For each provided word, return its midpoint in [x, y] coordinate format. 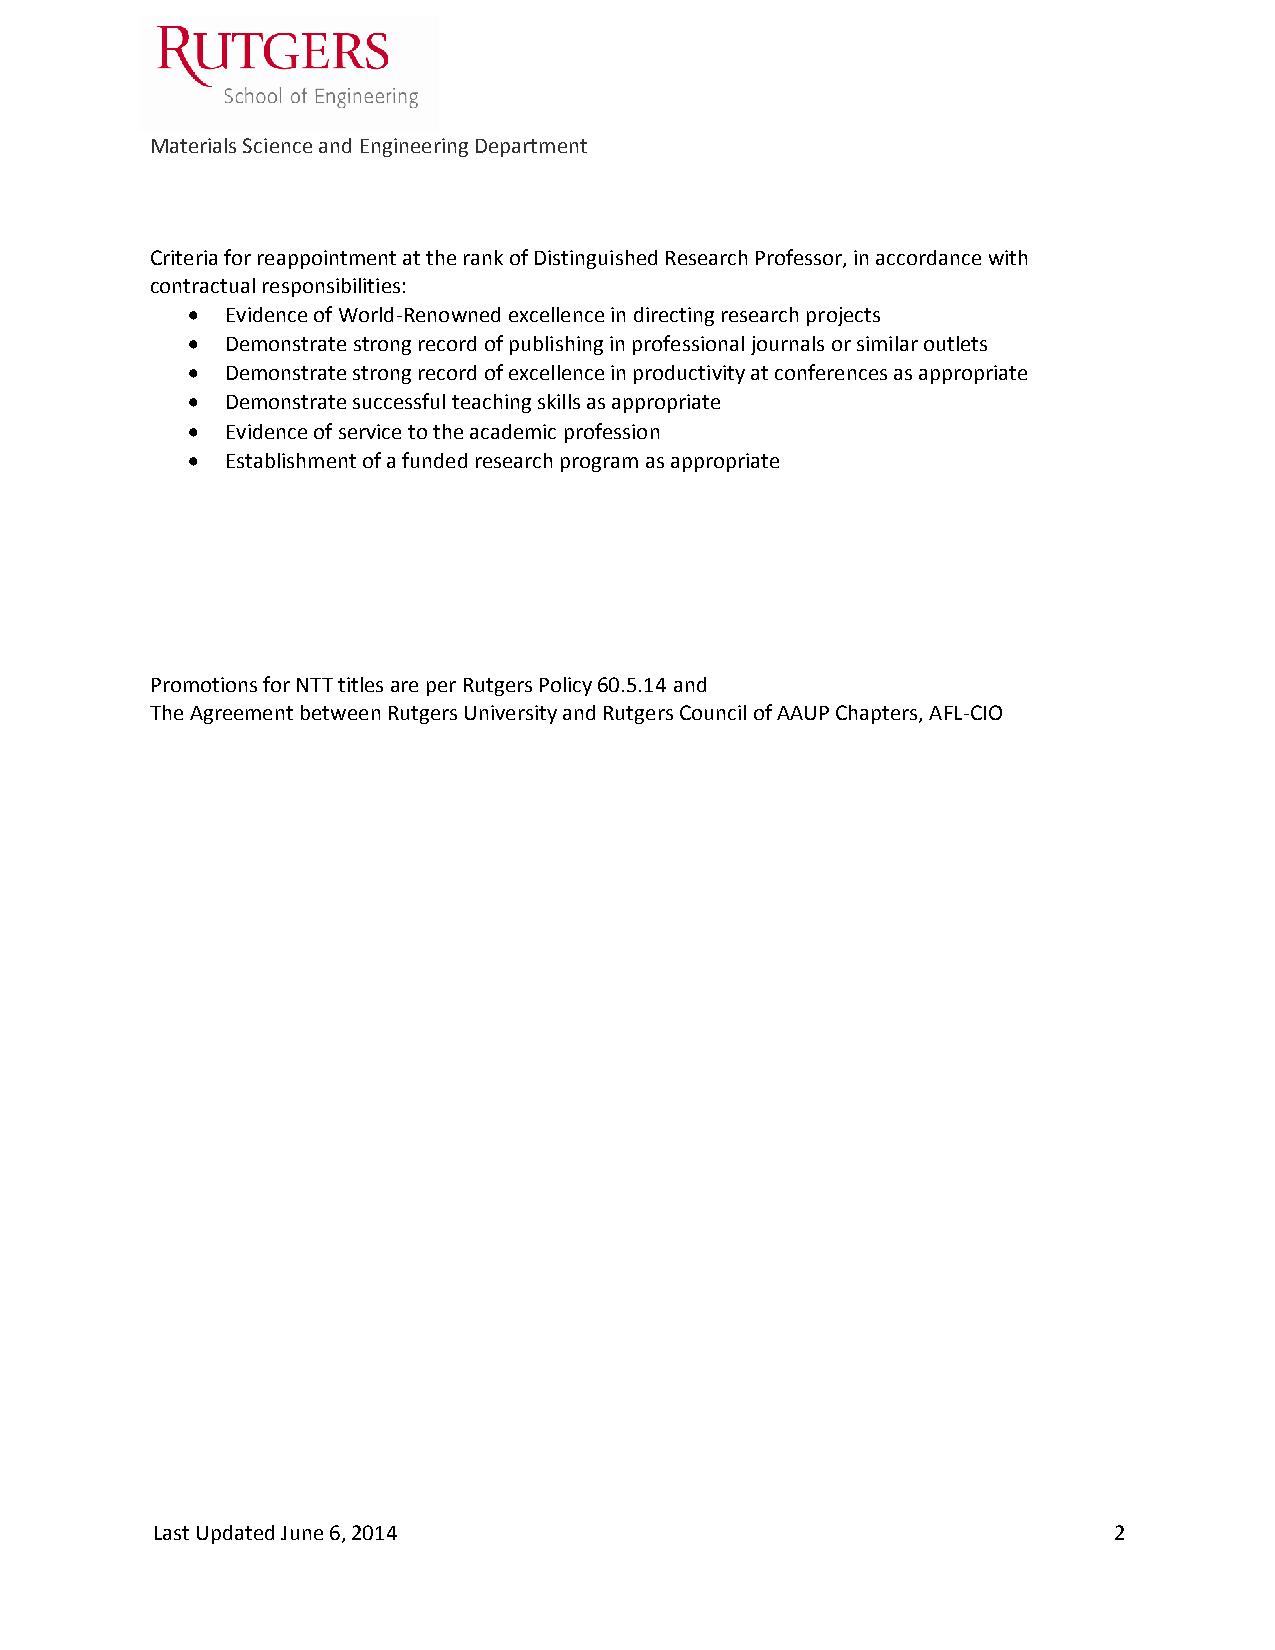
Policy [566, 686]
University [511, 714]
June [302, 1533]
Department [531, 148]
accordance [928, 257]
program [599, 464]
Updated [235, 1534]
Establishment [291, 460]
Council [713, 712]
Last [172, 1533]
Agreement [241, 715]
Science [277, 145]
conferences [831, 372]
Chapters [878, 714]
